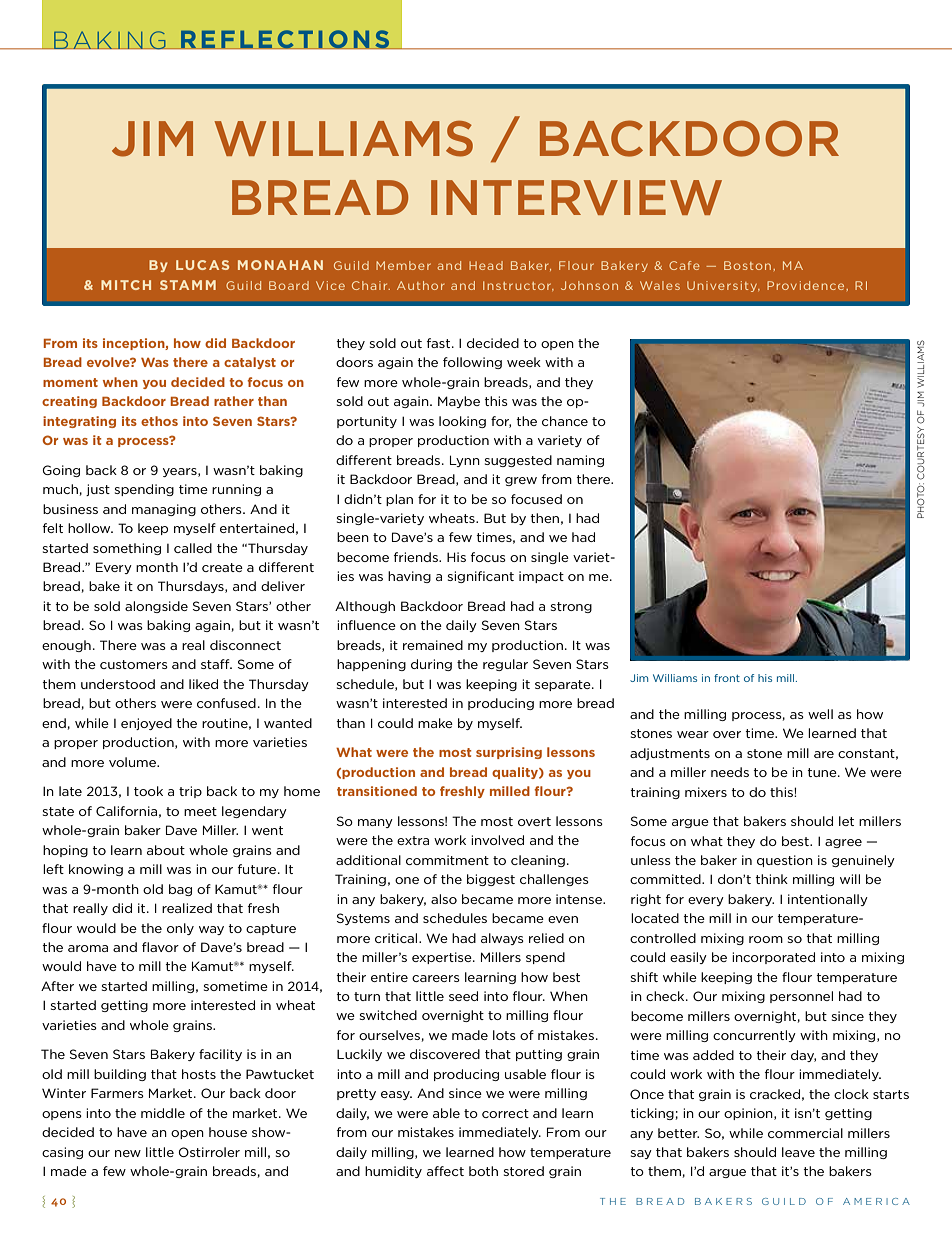 Image resolution: width=952 pixels, height=1233 pixels. I want to click on leave, so click(798, 1152).
